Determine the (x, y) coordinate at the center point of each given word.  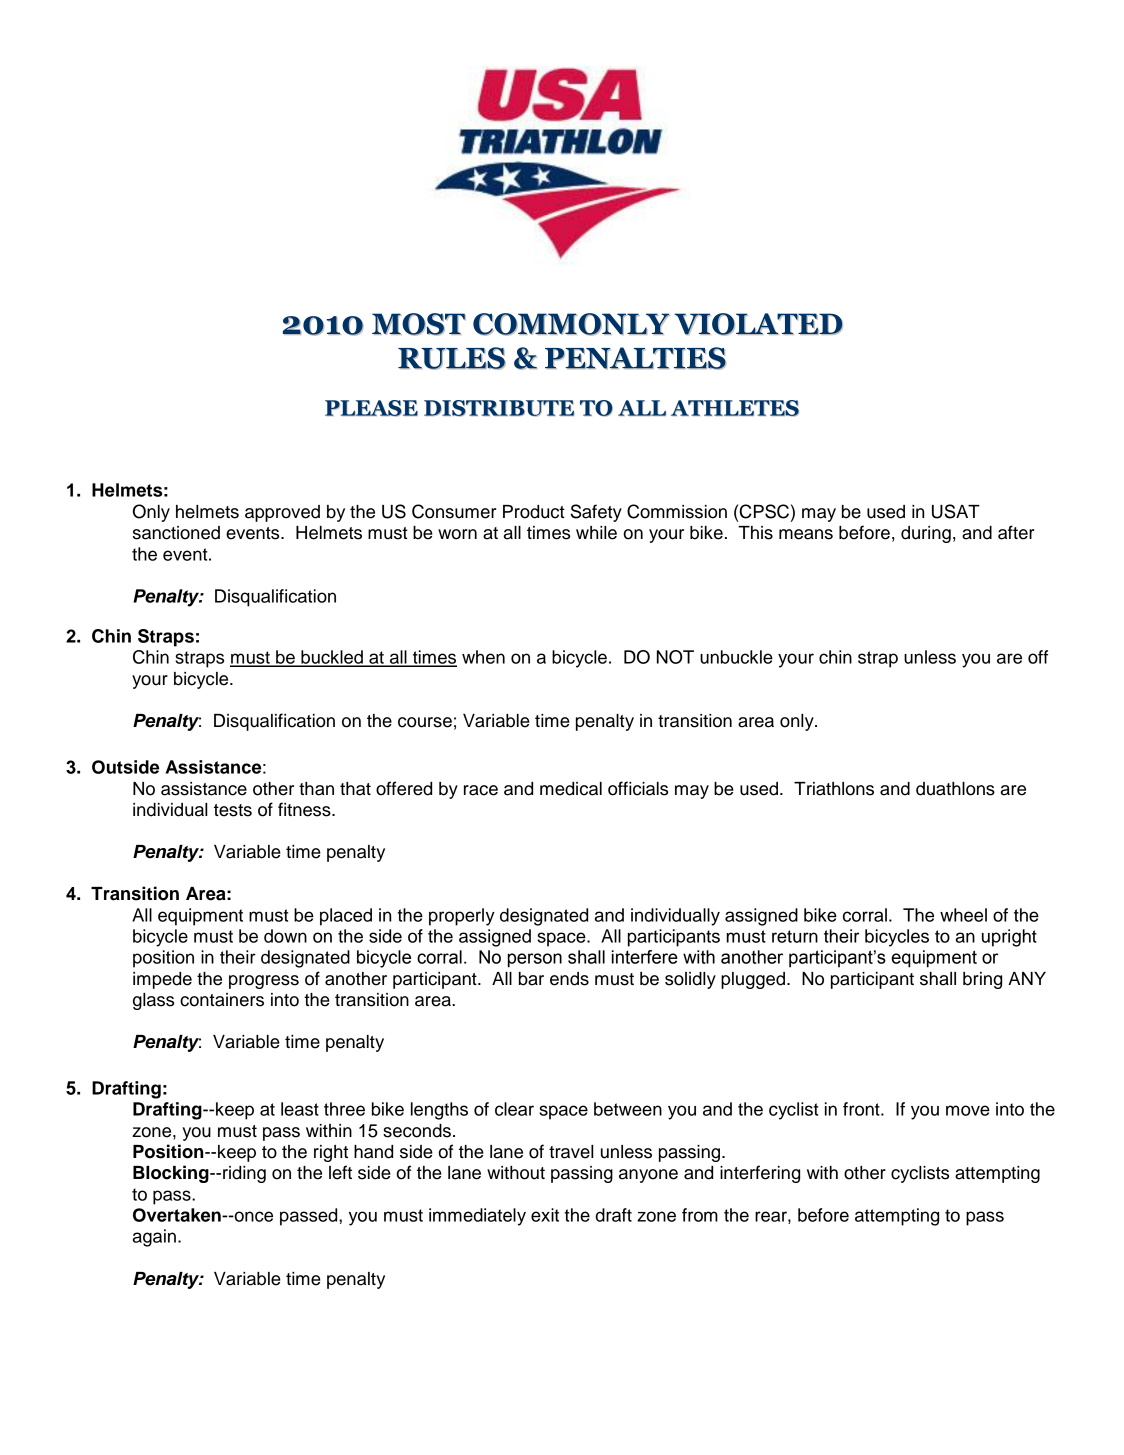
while (596, 533)
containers (222, 1000)
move (968, 1110)
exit (545, 1215)
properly (462, 917)
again (154, 1238)
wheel (963, 915)
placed (346, 917)
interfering (760, 1174)
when (483, 657)
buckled (332, 658)
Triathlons (834, 789)
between (628, 1109)
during (926, 534)
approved (282, 513)
